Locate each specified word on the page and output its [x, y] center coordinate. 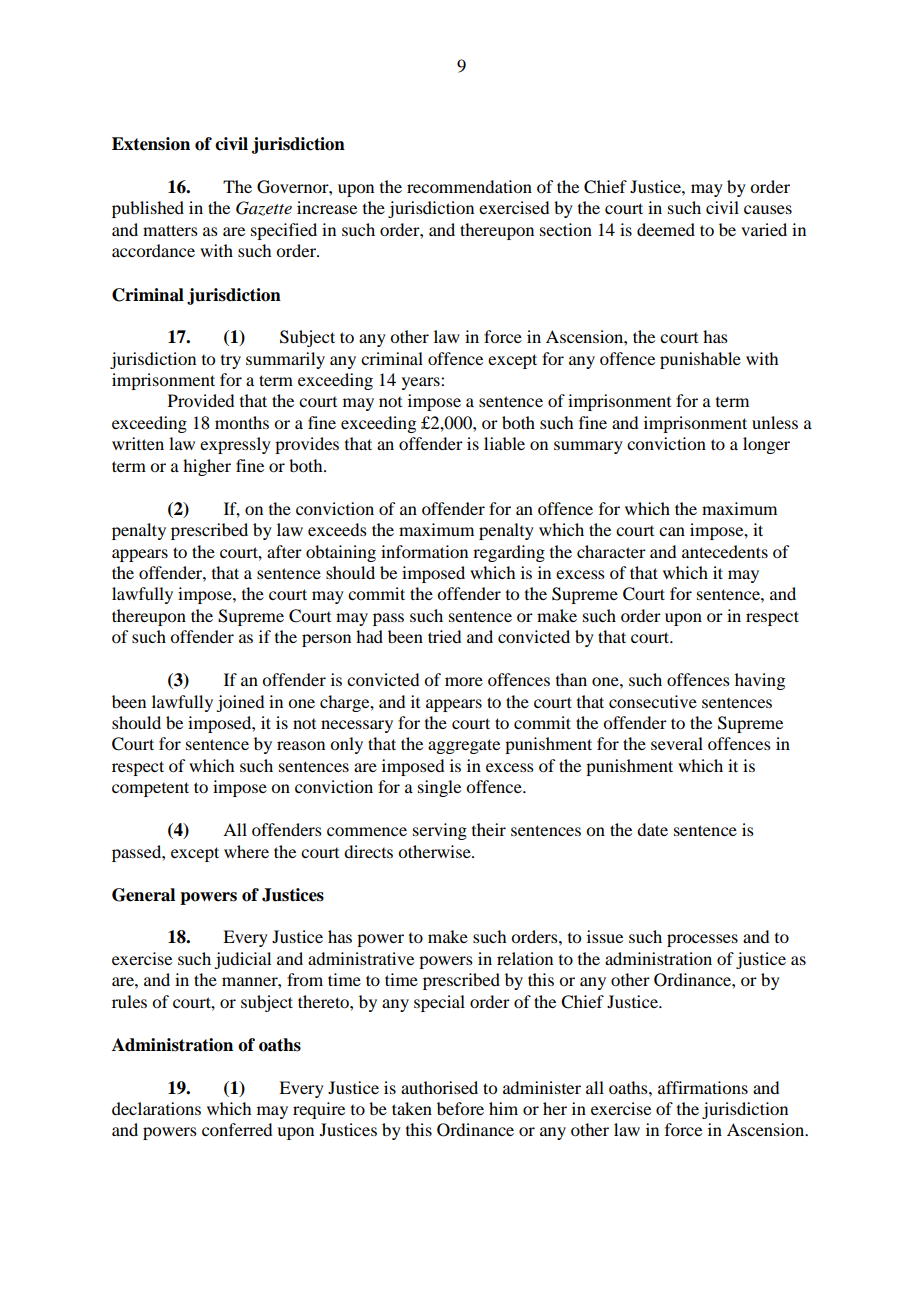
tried [444, 636]
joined [240, 703]
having [760, 681]
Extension [151, 144]
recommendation [469, 186]
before [460, 1108]
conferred [237, 1129]
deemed [666, 229]
